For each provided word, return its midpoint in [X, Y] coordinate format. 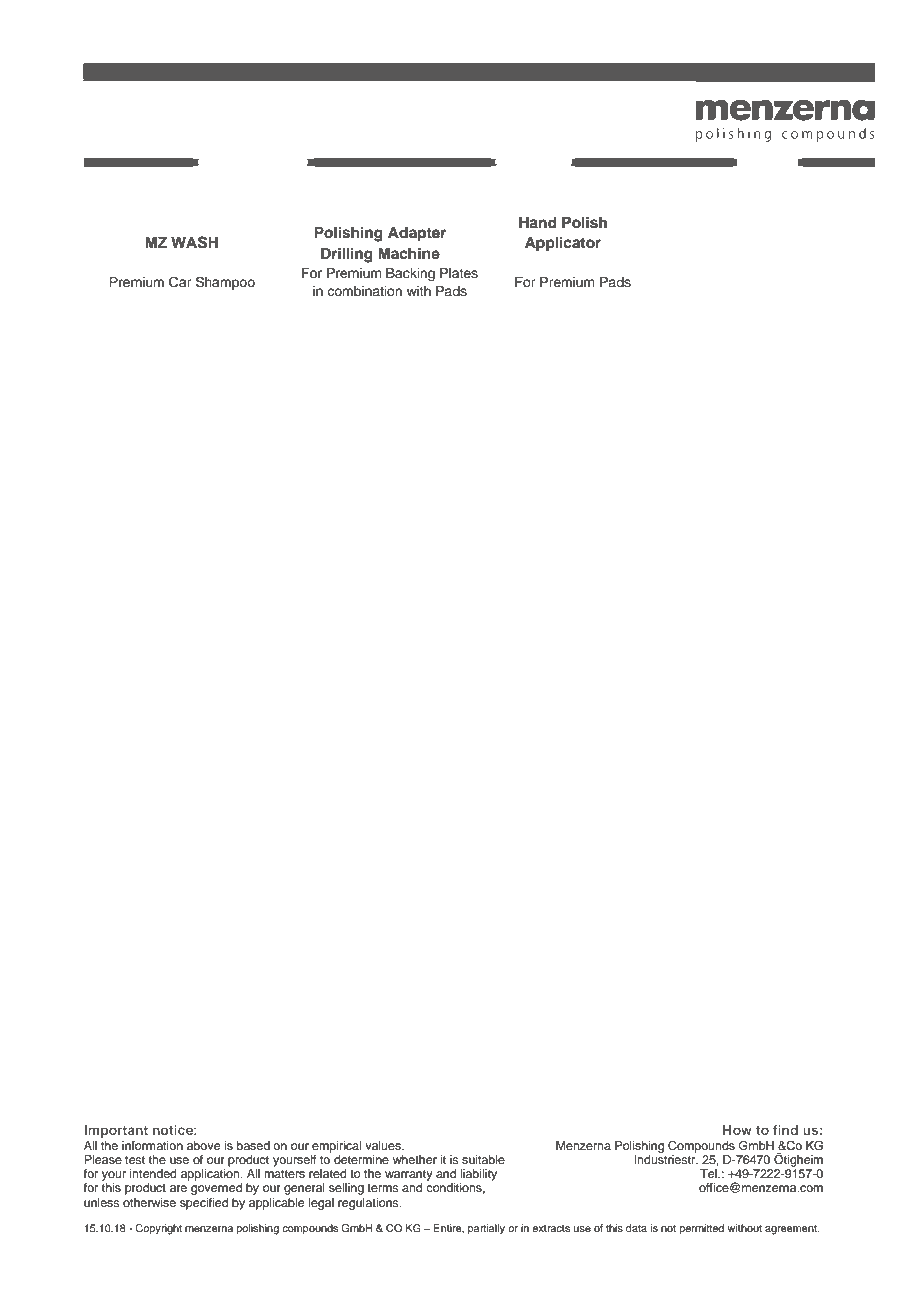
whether [415, 1159]
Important [116, 1131]
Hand [538, 223]
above [203, 1145]
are [178, 1188]
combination [364, 291]
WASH [194, 242]
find [785, 1130]
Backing [410, 274]
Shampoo [225, 283]
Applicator [563, 244]
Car [180, 282]
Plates [459, 273]
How [737, 1130]
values [384, 1145]
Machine [409, 253]
